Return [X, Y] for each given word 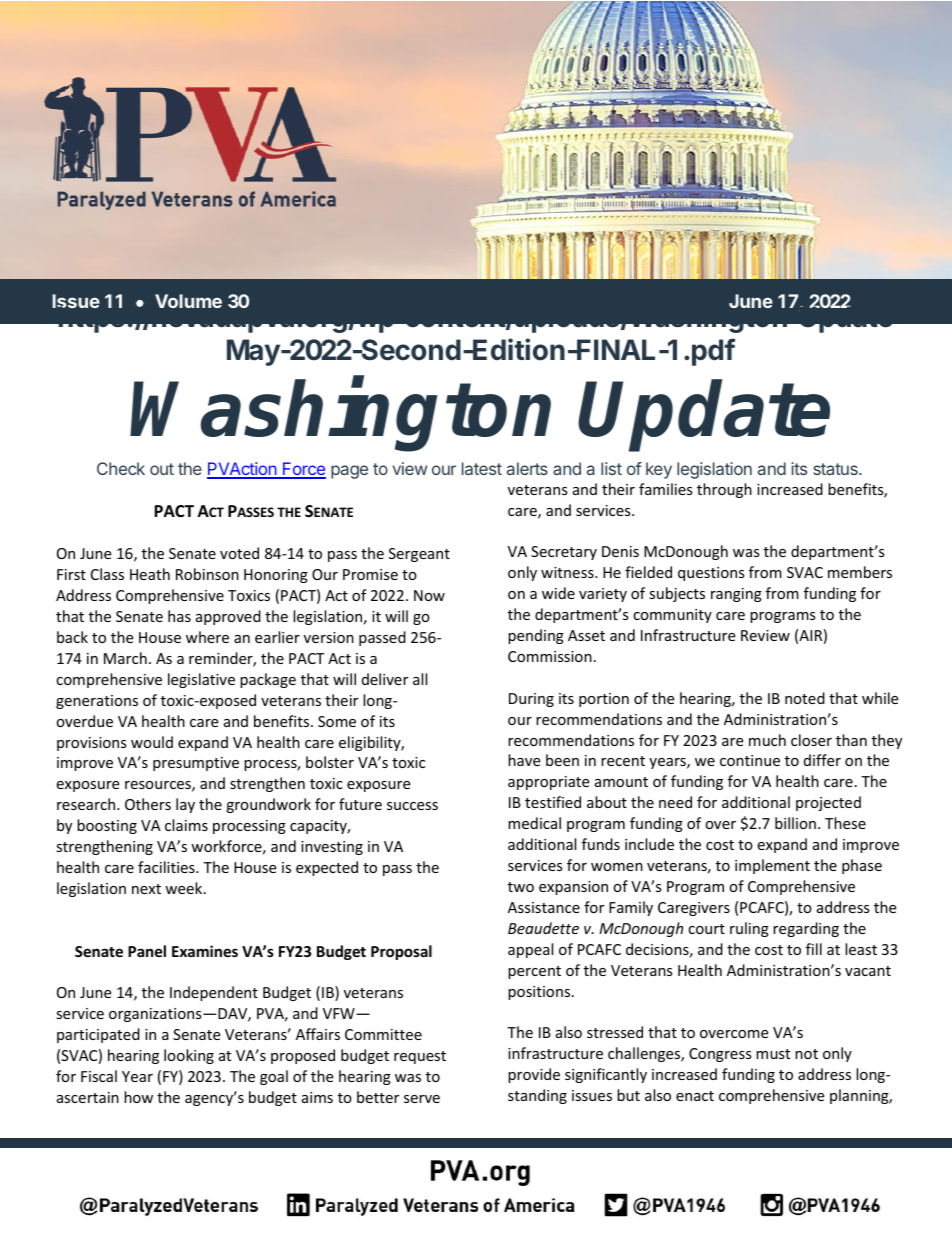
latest [482, 468]
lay [185, 805]
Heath [150, 574]
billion [795, 823]
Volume [188, 301]
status [836, 469]
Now [429, 595]
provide [534, 1075]
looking [189, 1056]
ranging [736, 595]
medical [534, 823]
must [773, 1054]
